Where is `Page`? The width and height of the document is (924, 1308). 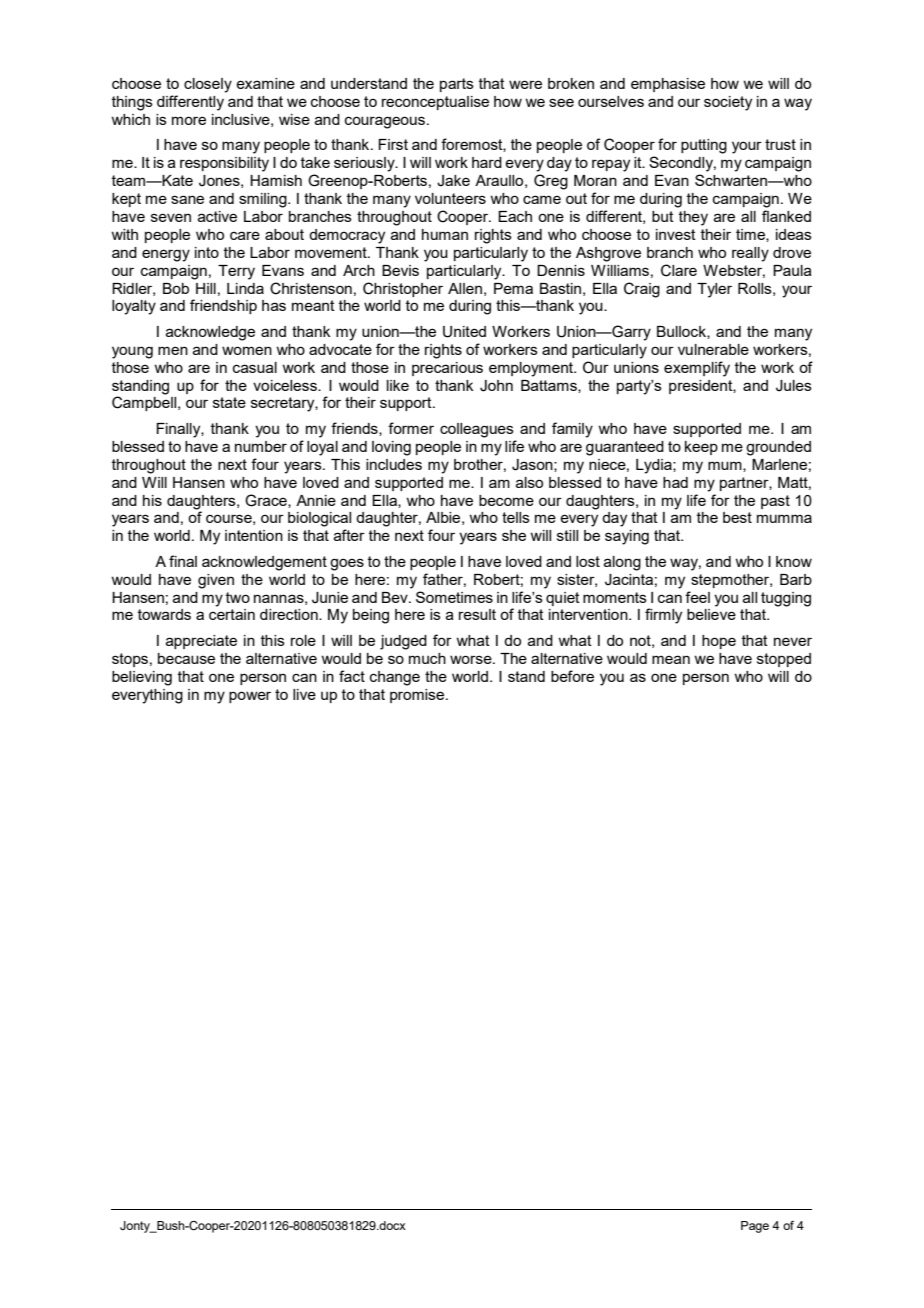 Page is located at coordinates (755, 1227).
